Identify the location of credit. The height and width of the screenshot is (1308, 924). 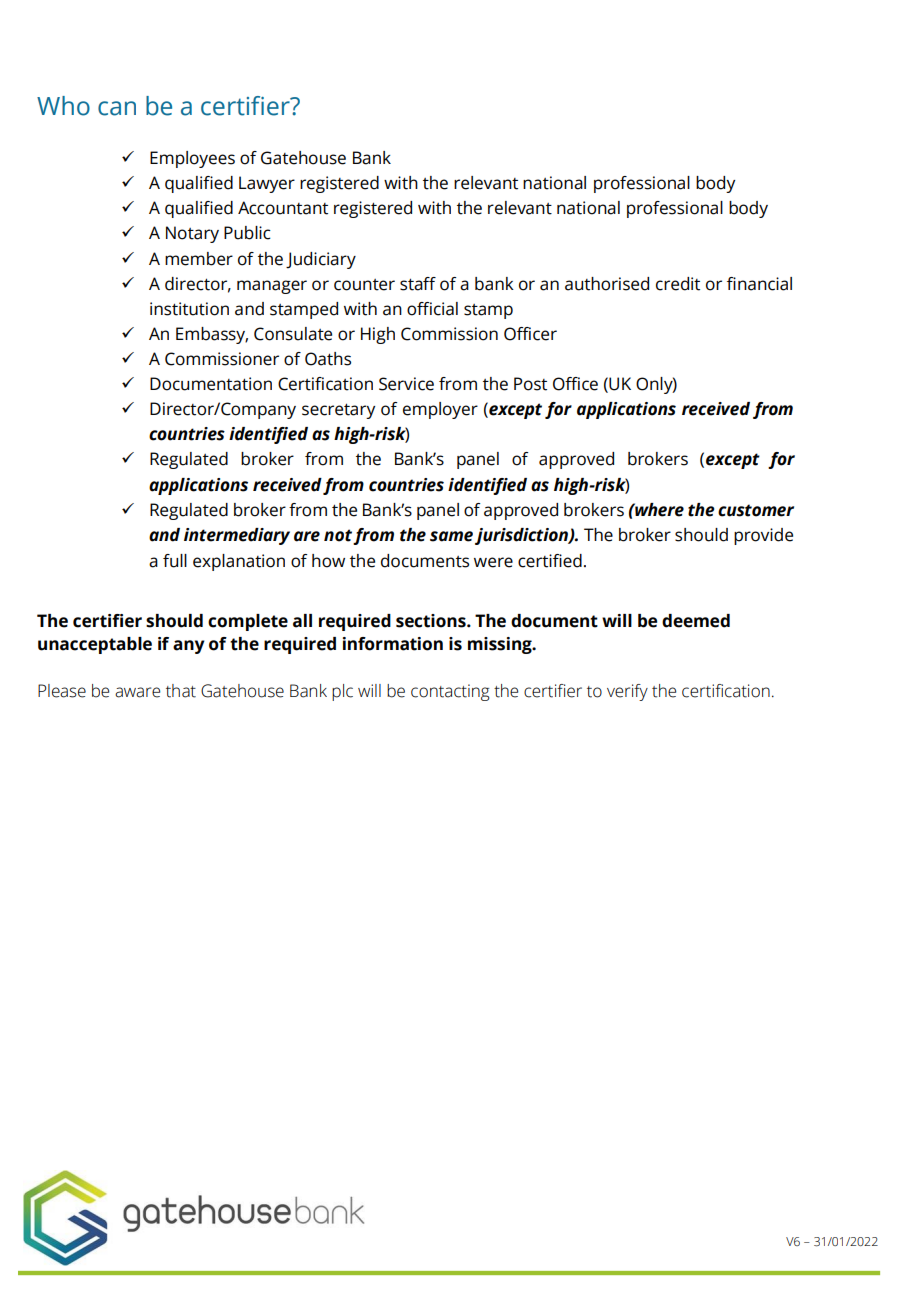
(678, 284).
